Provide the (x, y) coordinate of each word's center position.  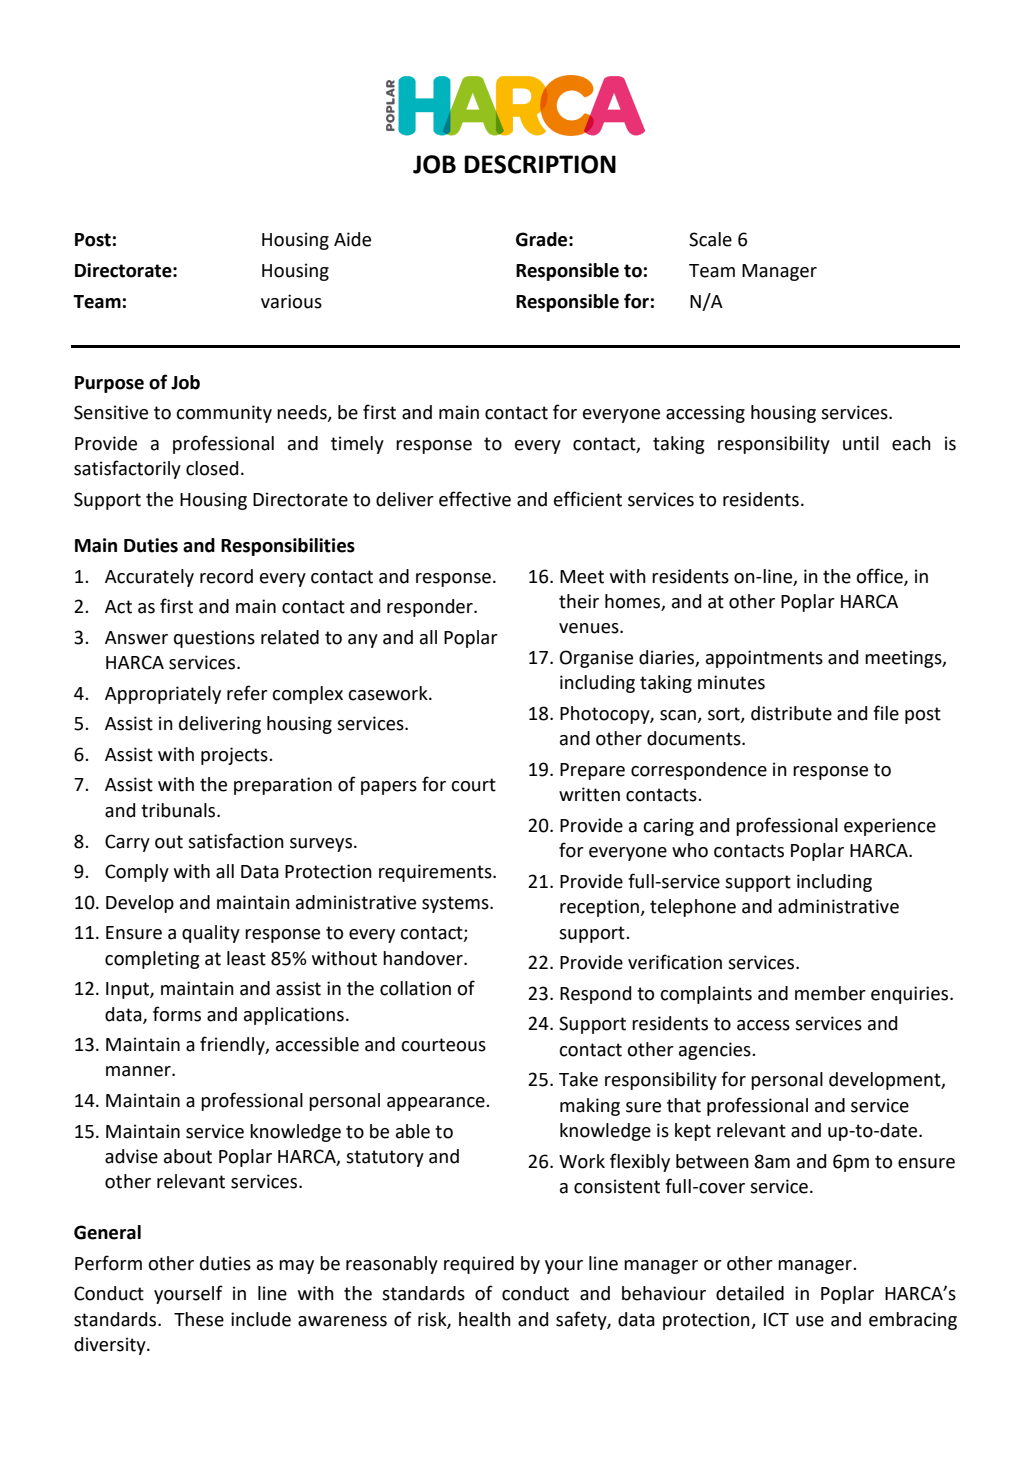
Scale (710, 239)
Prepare (592, 771)
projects (235, 756)
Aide (352, 239)
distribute (791, 713)
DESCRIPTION (540, 164)
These (199, 1319)
